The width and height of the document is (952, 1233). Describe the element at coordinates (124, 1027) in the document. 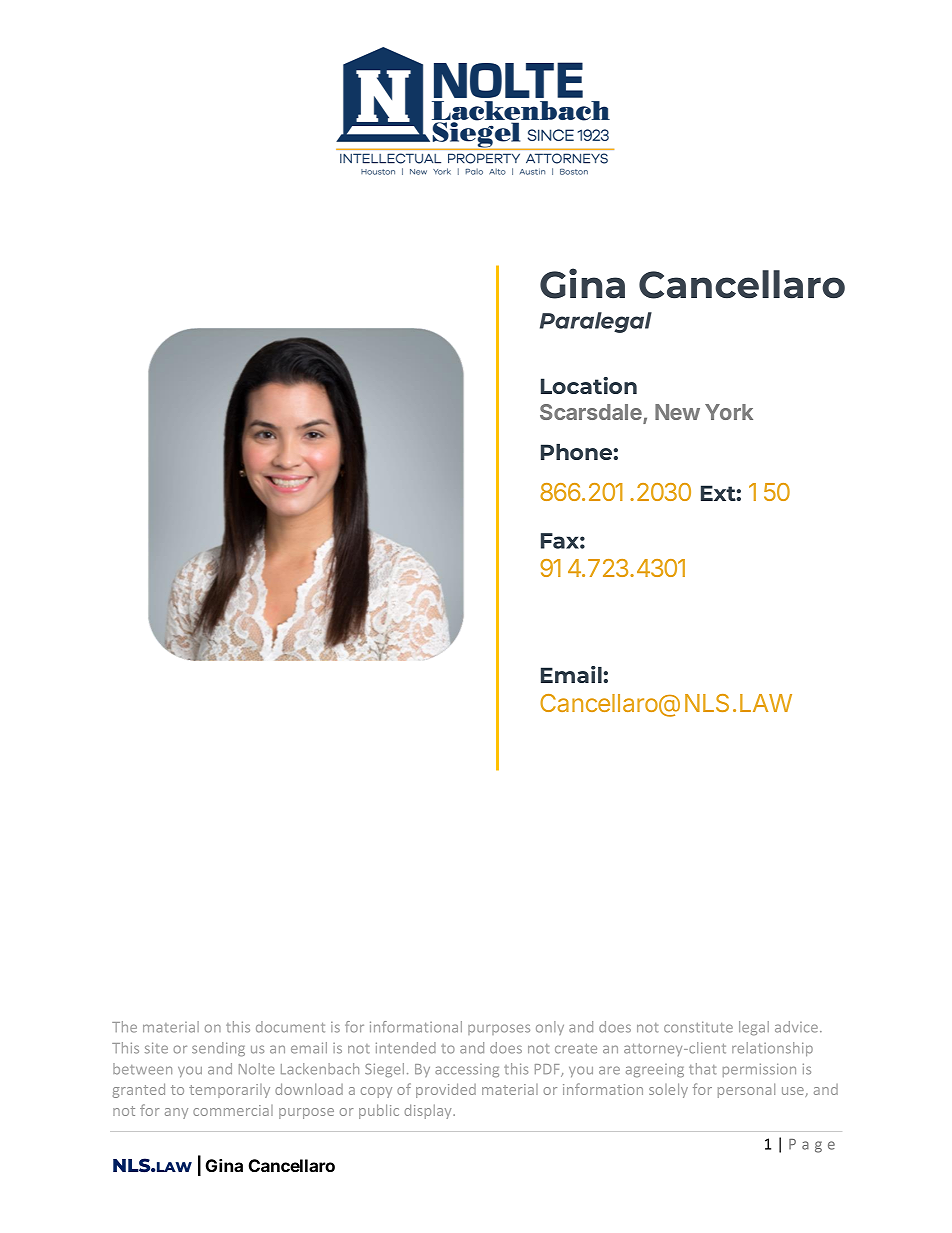

I see `The` at that location.
